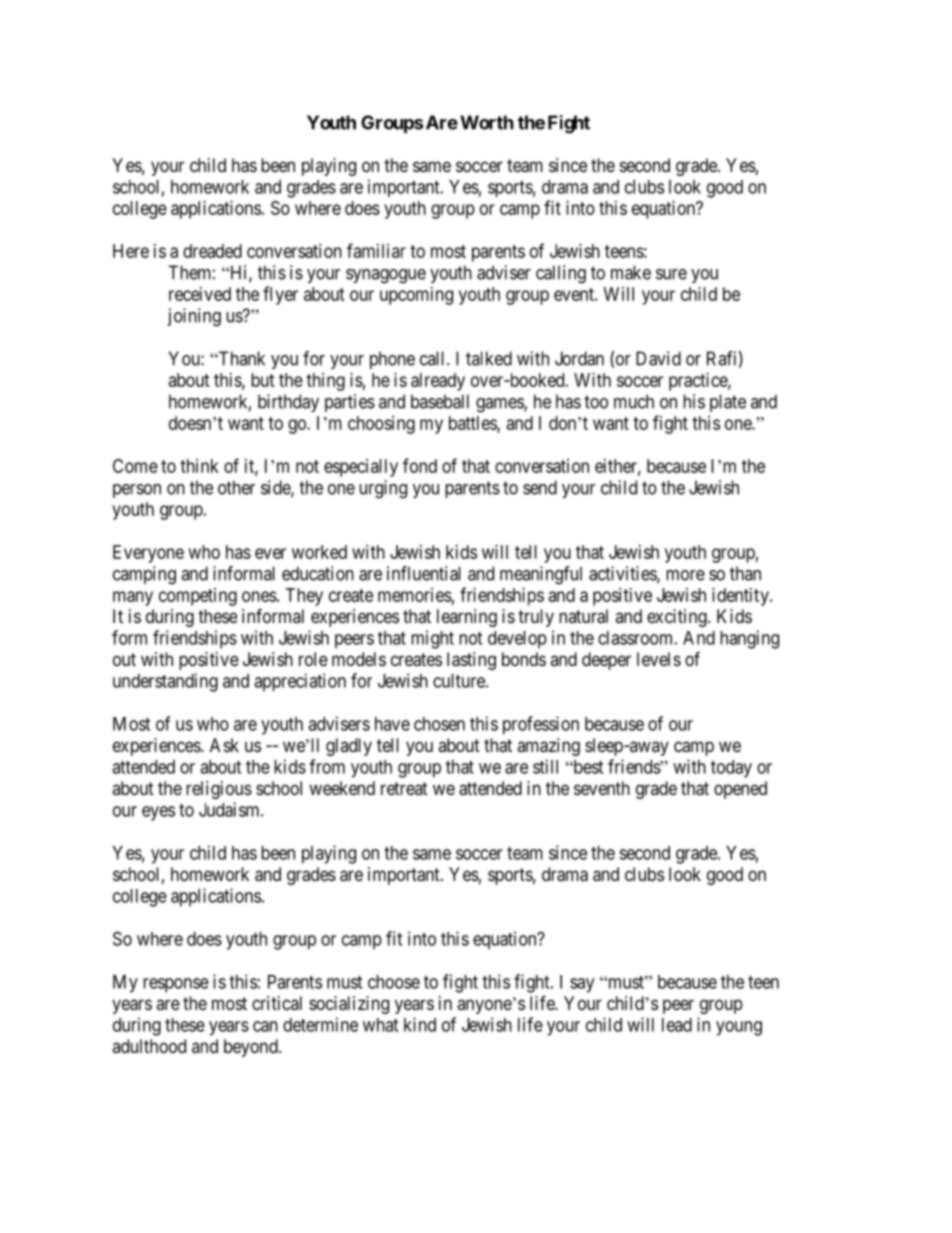 The image size is (952, 1233). I want to click on sure, so click(671, 274).
